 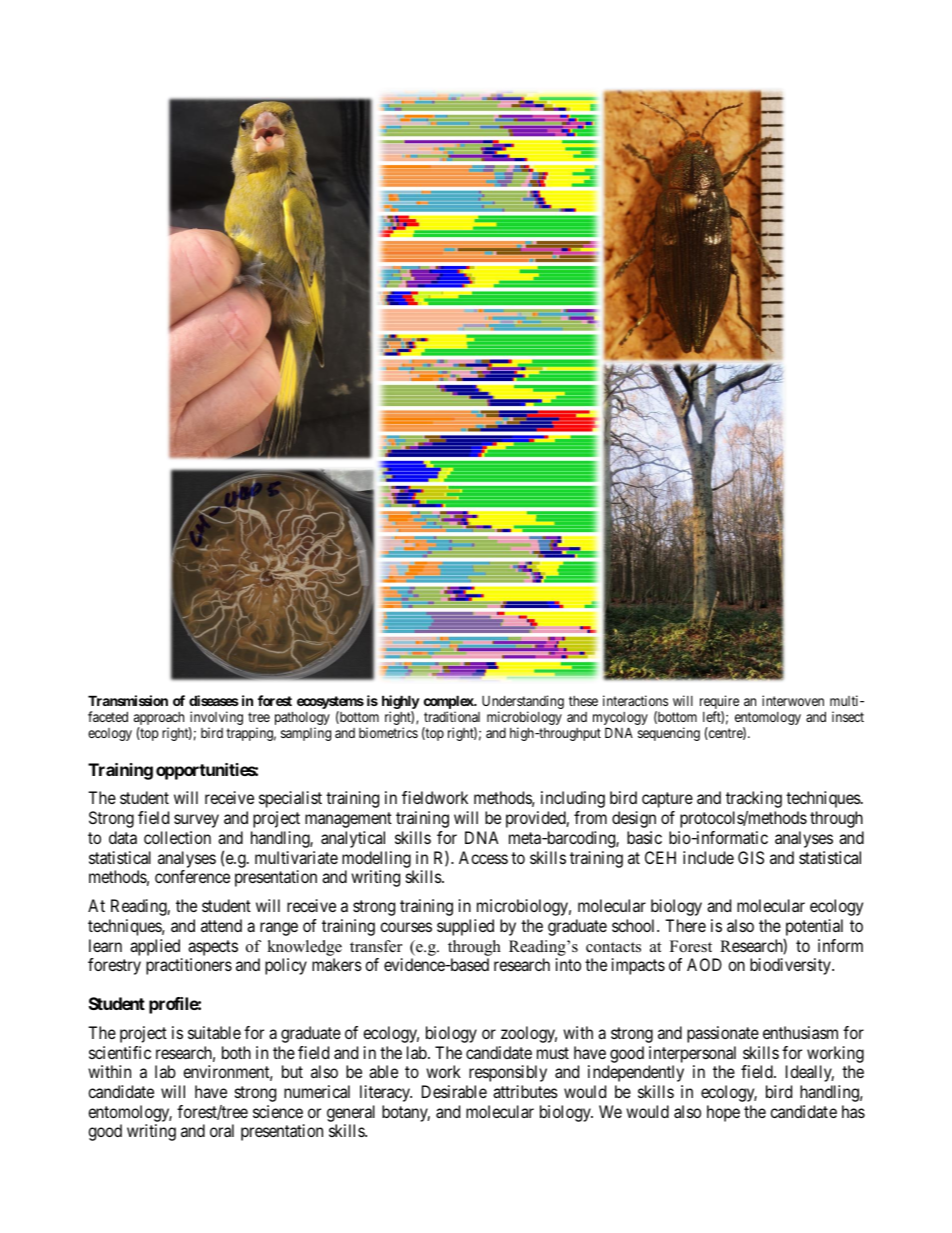 What do you see at coordinates (189, 966) in the screenshot?
I see `practitioners` at bounding box center [189, 966].
